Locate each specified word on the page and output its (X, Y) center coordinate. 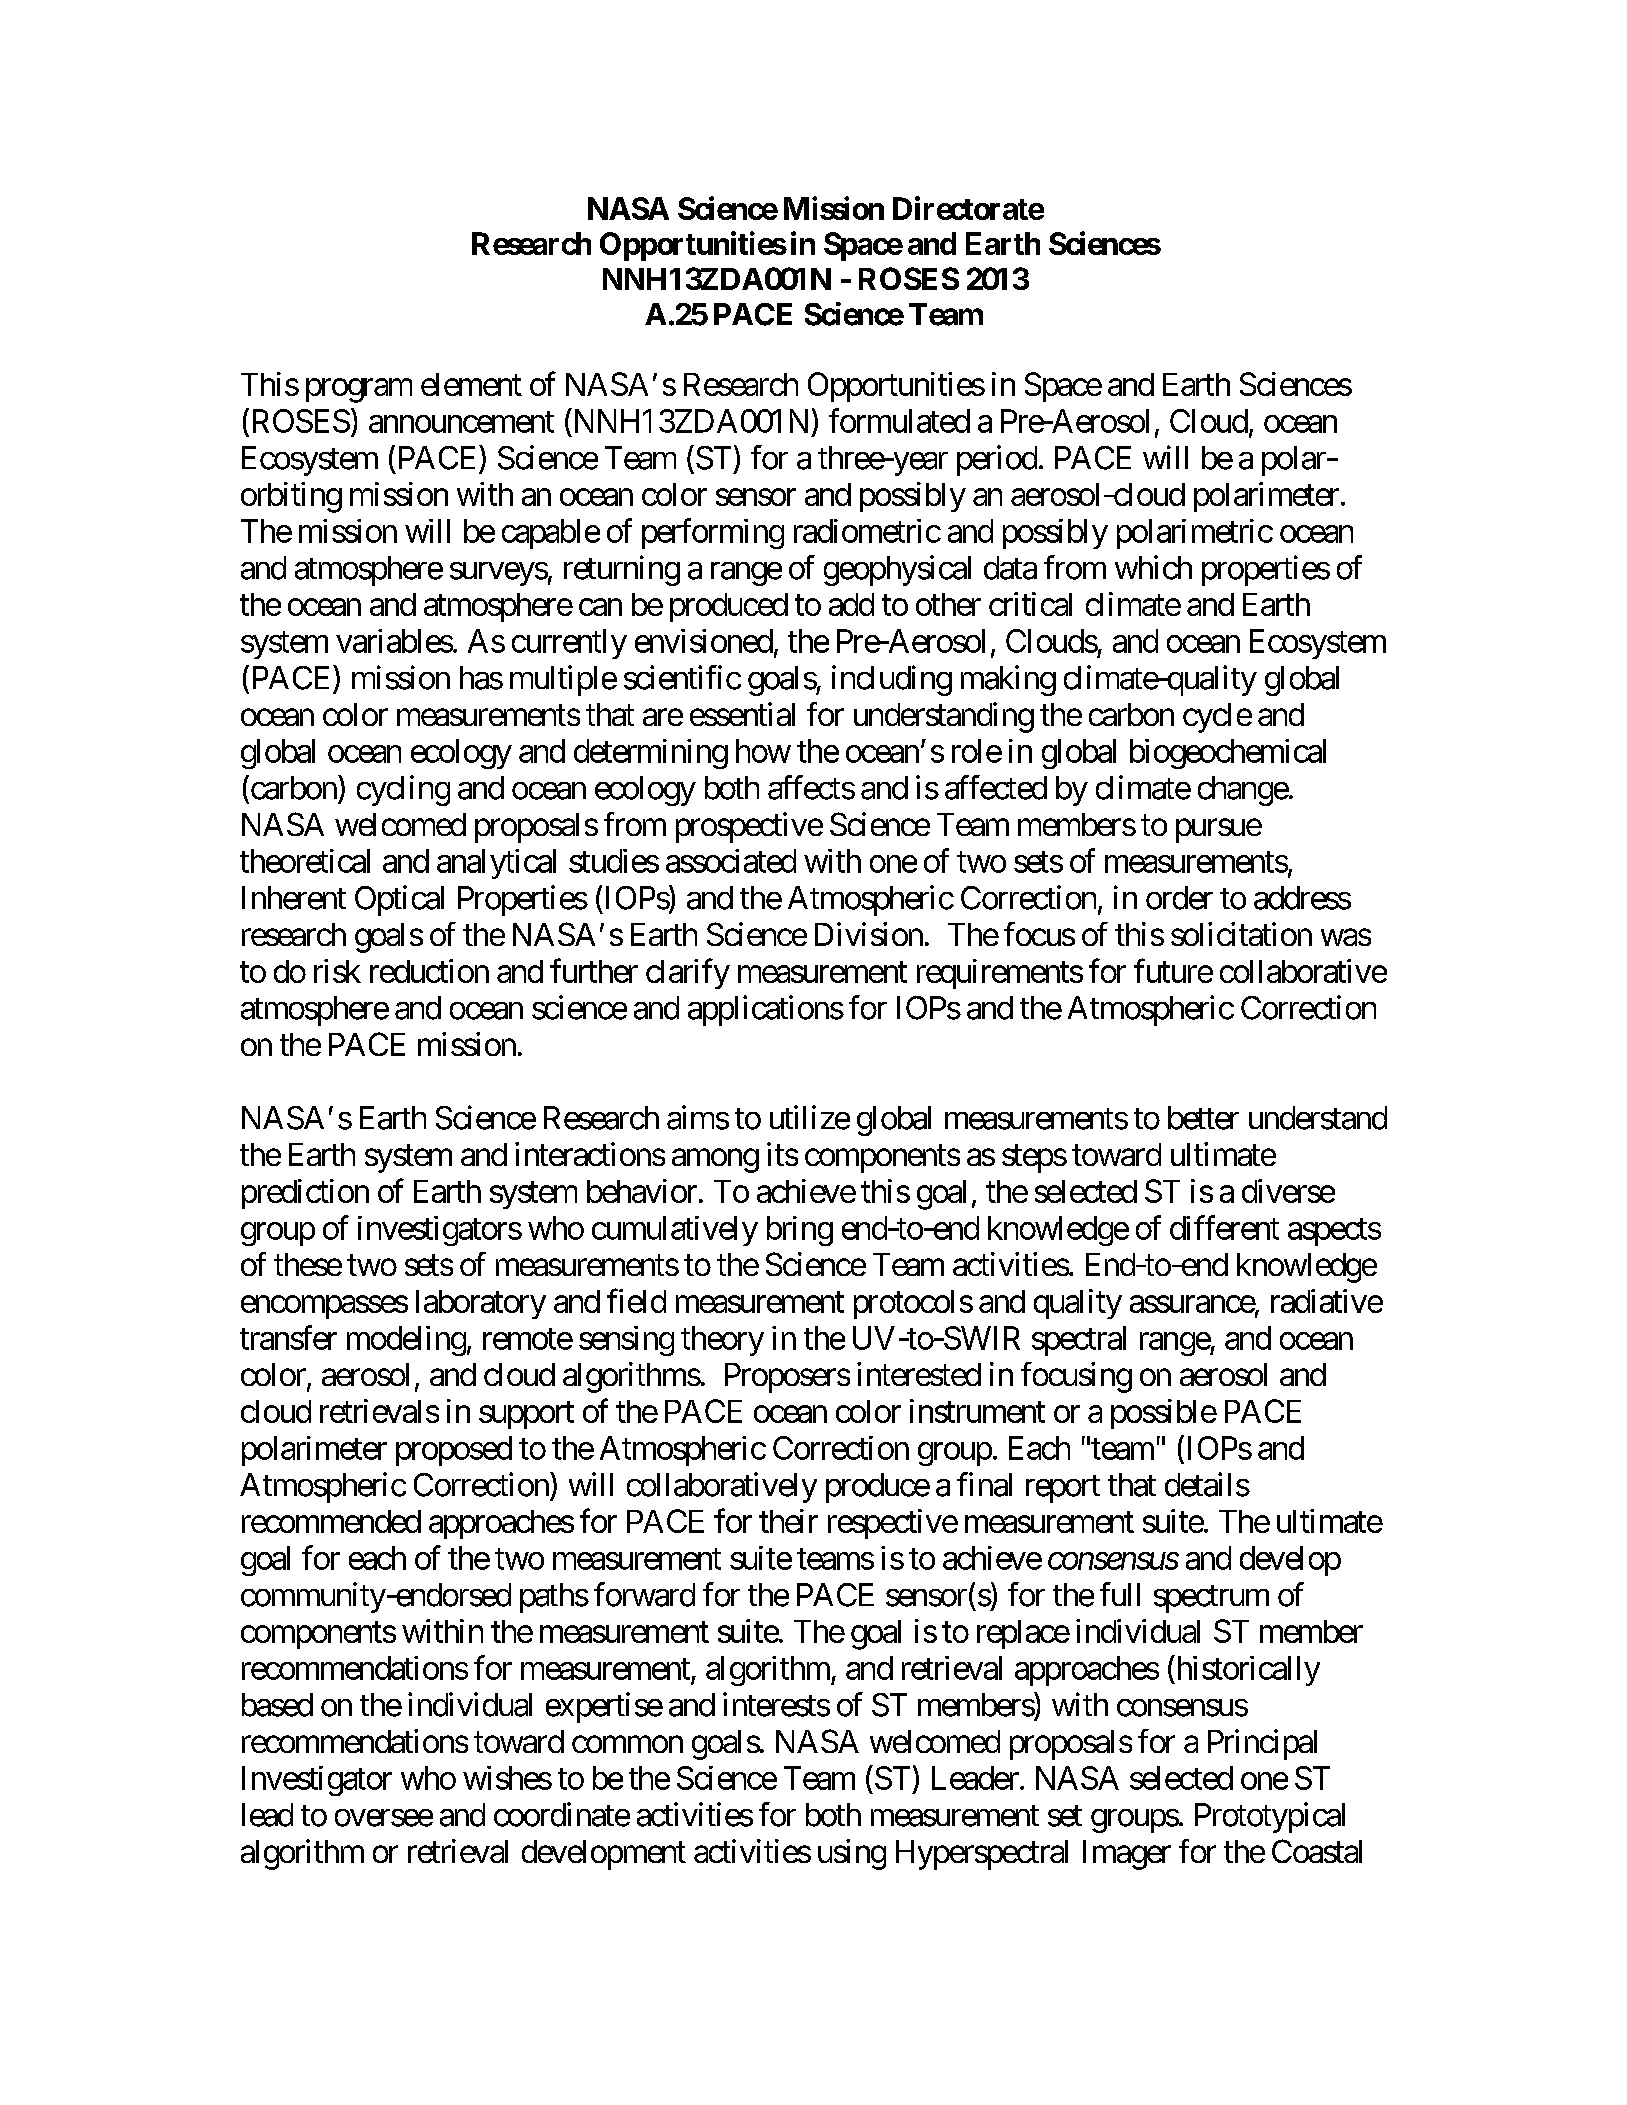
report (1063, 1489)
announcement (461, 422)
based (277, 1705)
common (627, 1744)
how (763, 751)
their (788, 1521)
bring (800, 1231)
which (1153, 567)
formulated (899, 420)
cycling (403, 790)
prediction (305, 1194)
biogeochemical (1228, 754)
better (1203, 1118)
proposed (454, 1451)
